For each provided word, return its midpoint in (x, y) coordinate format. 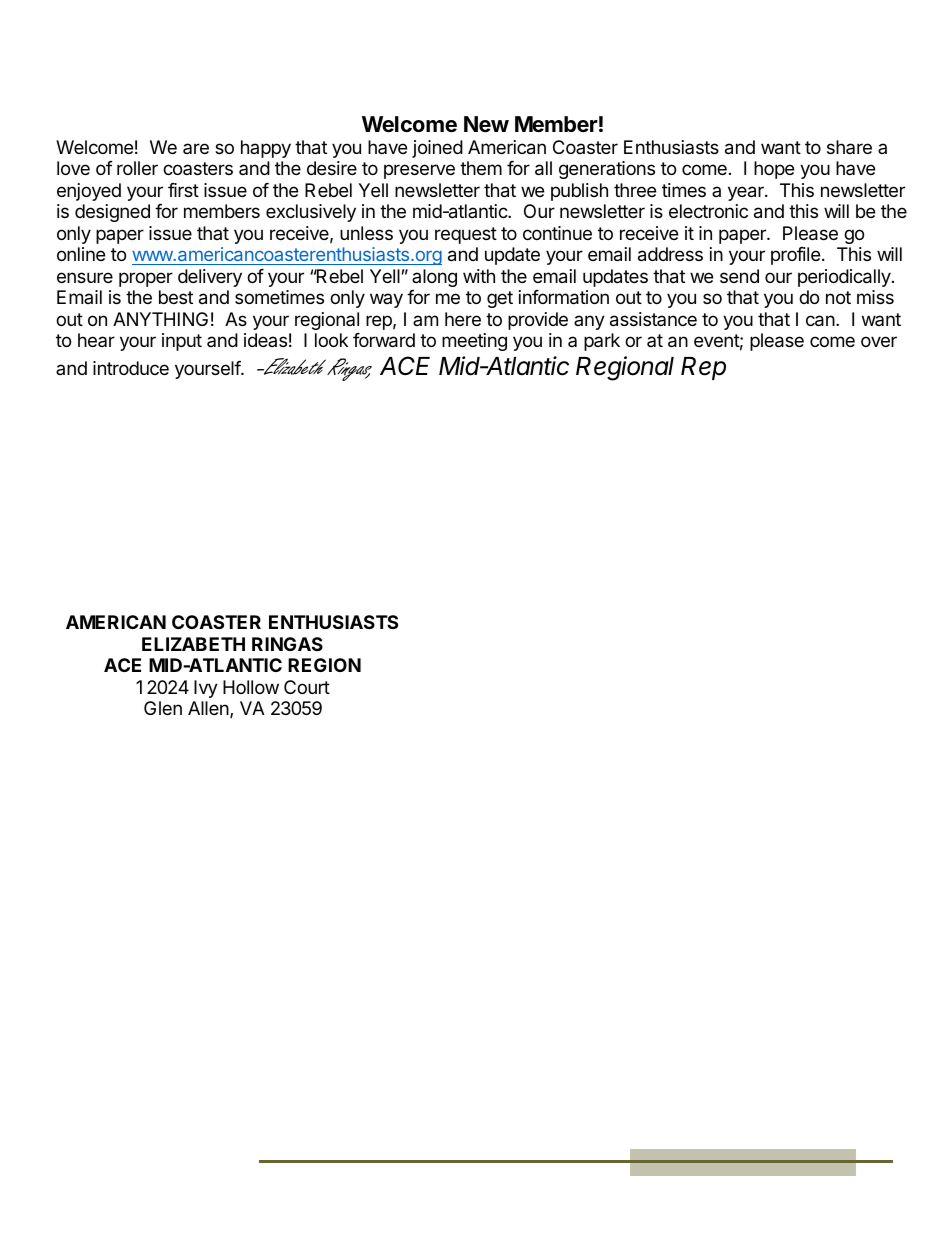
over (879, 341)
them (481, 168)
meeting (474, 342)
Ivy (206, 689)
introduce (131, 368)
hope (774, 170)
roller (137, 168)
